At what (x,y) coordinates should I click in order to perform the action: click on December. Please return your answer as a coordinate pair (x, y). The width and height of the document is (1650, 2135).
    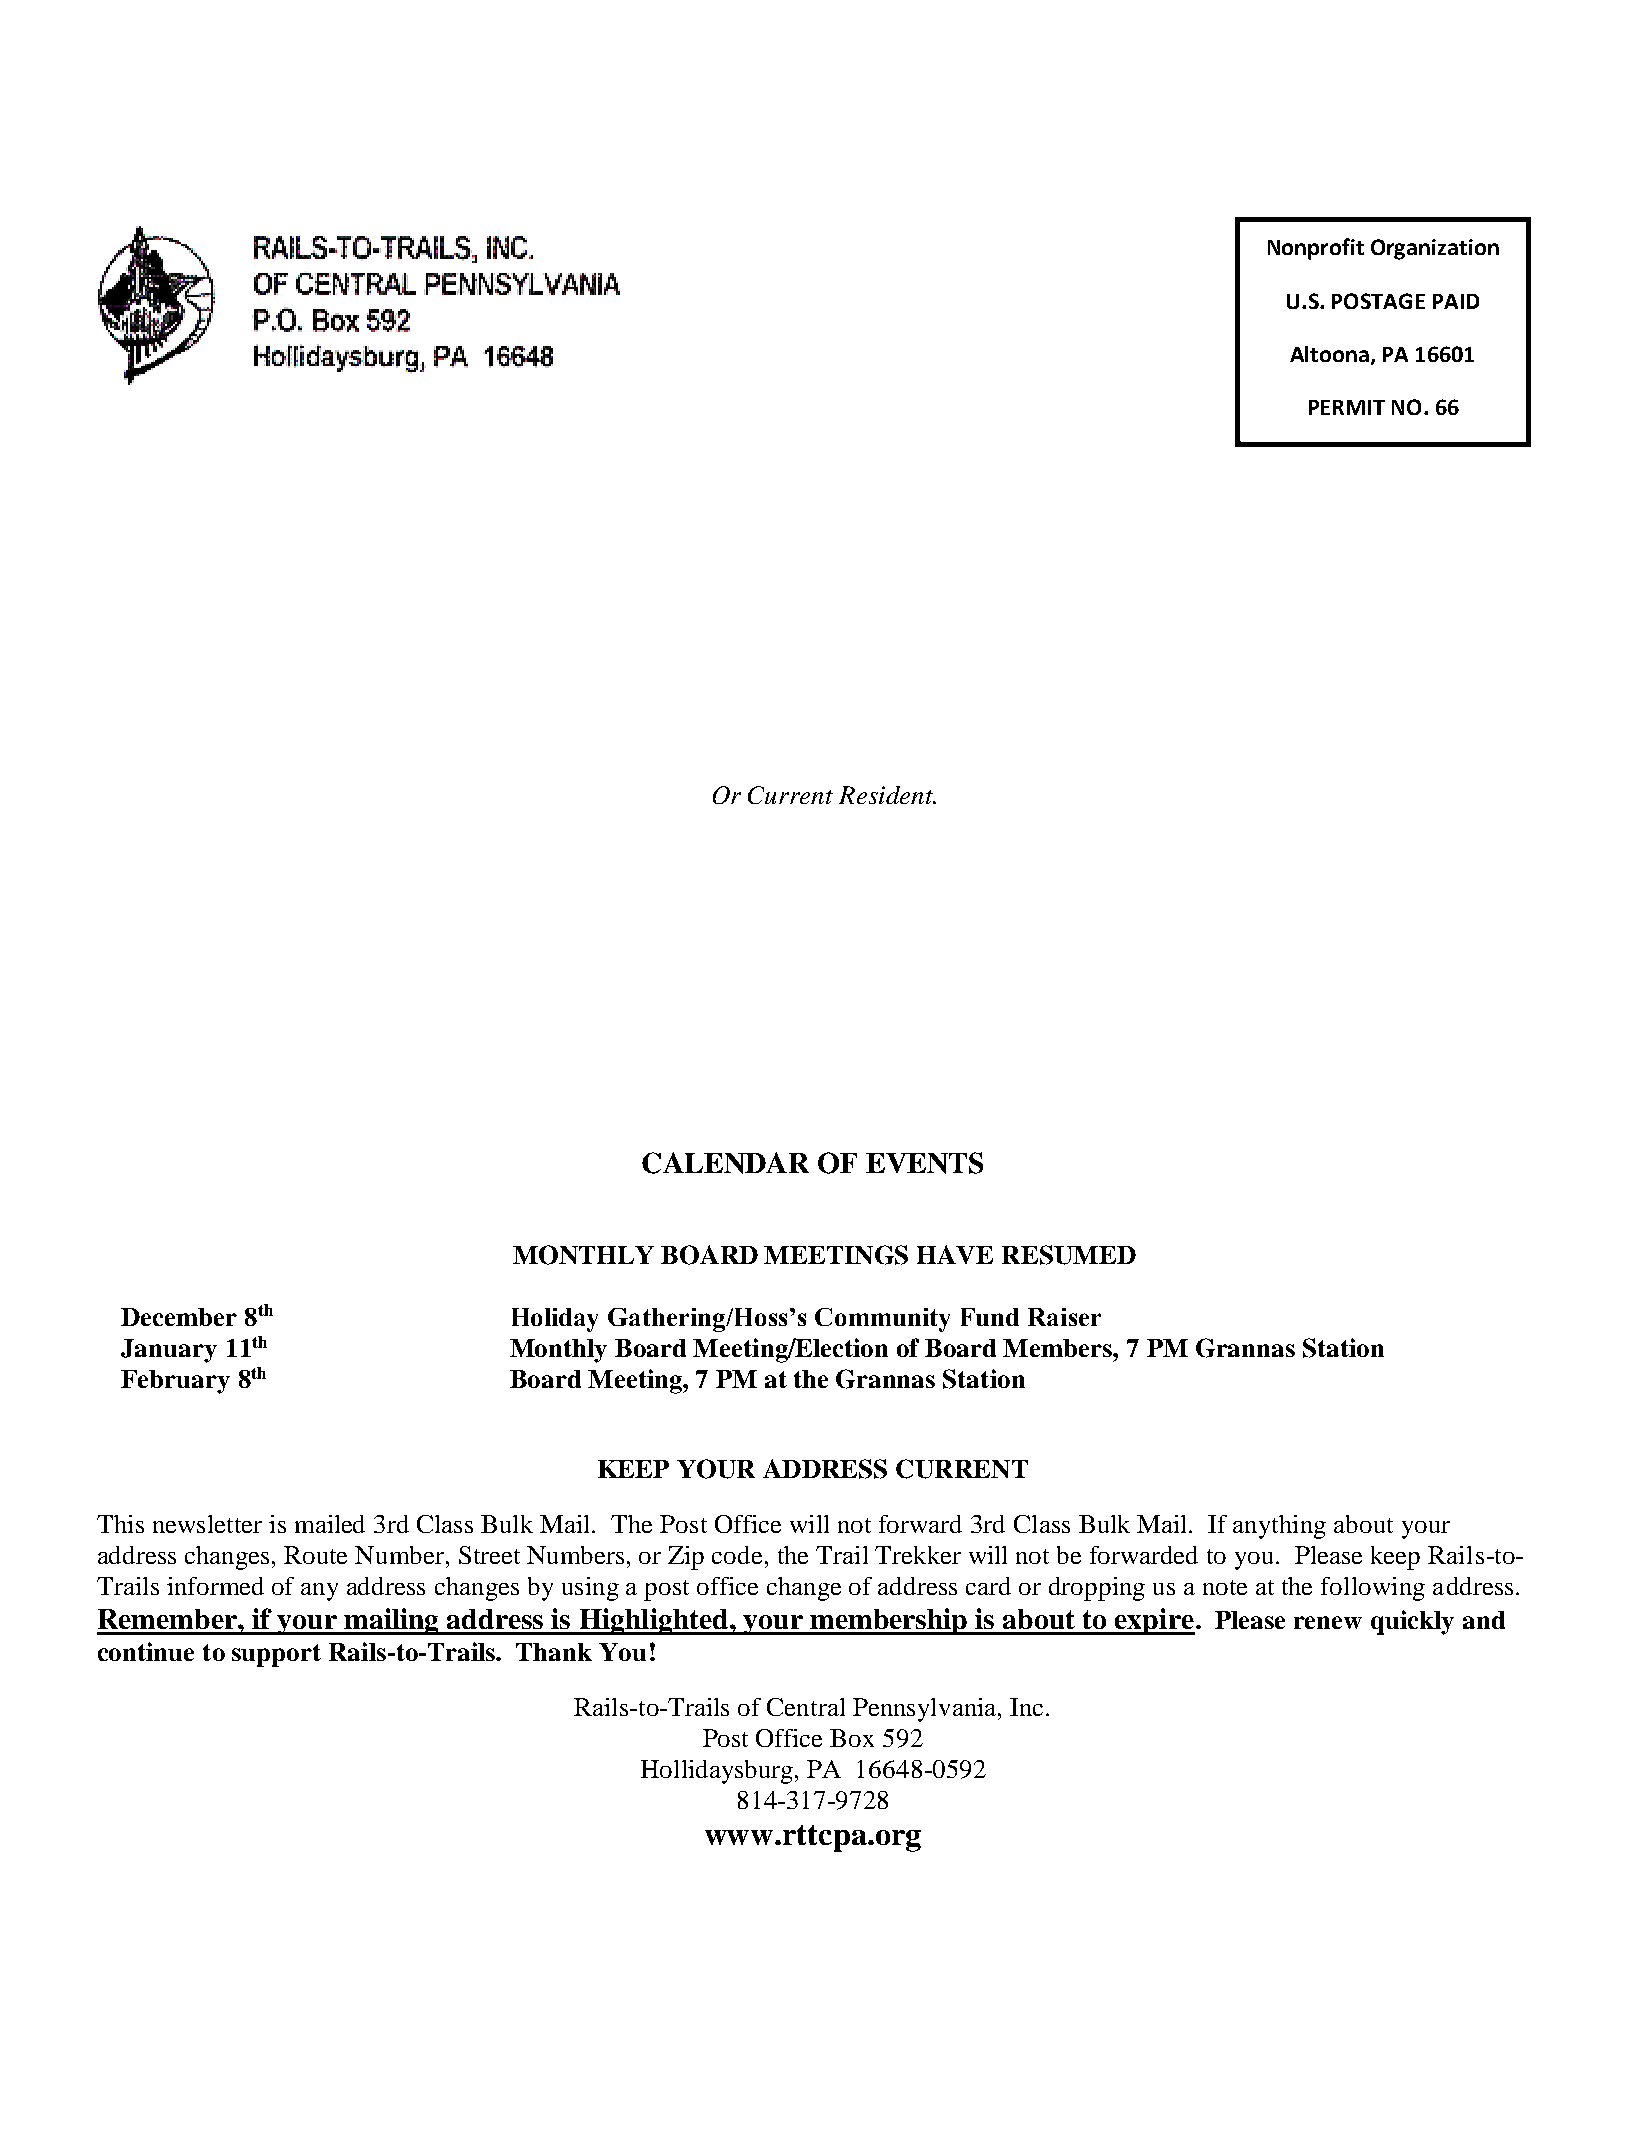
    Looking at the image, I should click on (179, 1317).
